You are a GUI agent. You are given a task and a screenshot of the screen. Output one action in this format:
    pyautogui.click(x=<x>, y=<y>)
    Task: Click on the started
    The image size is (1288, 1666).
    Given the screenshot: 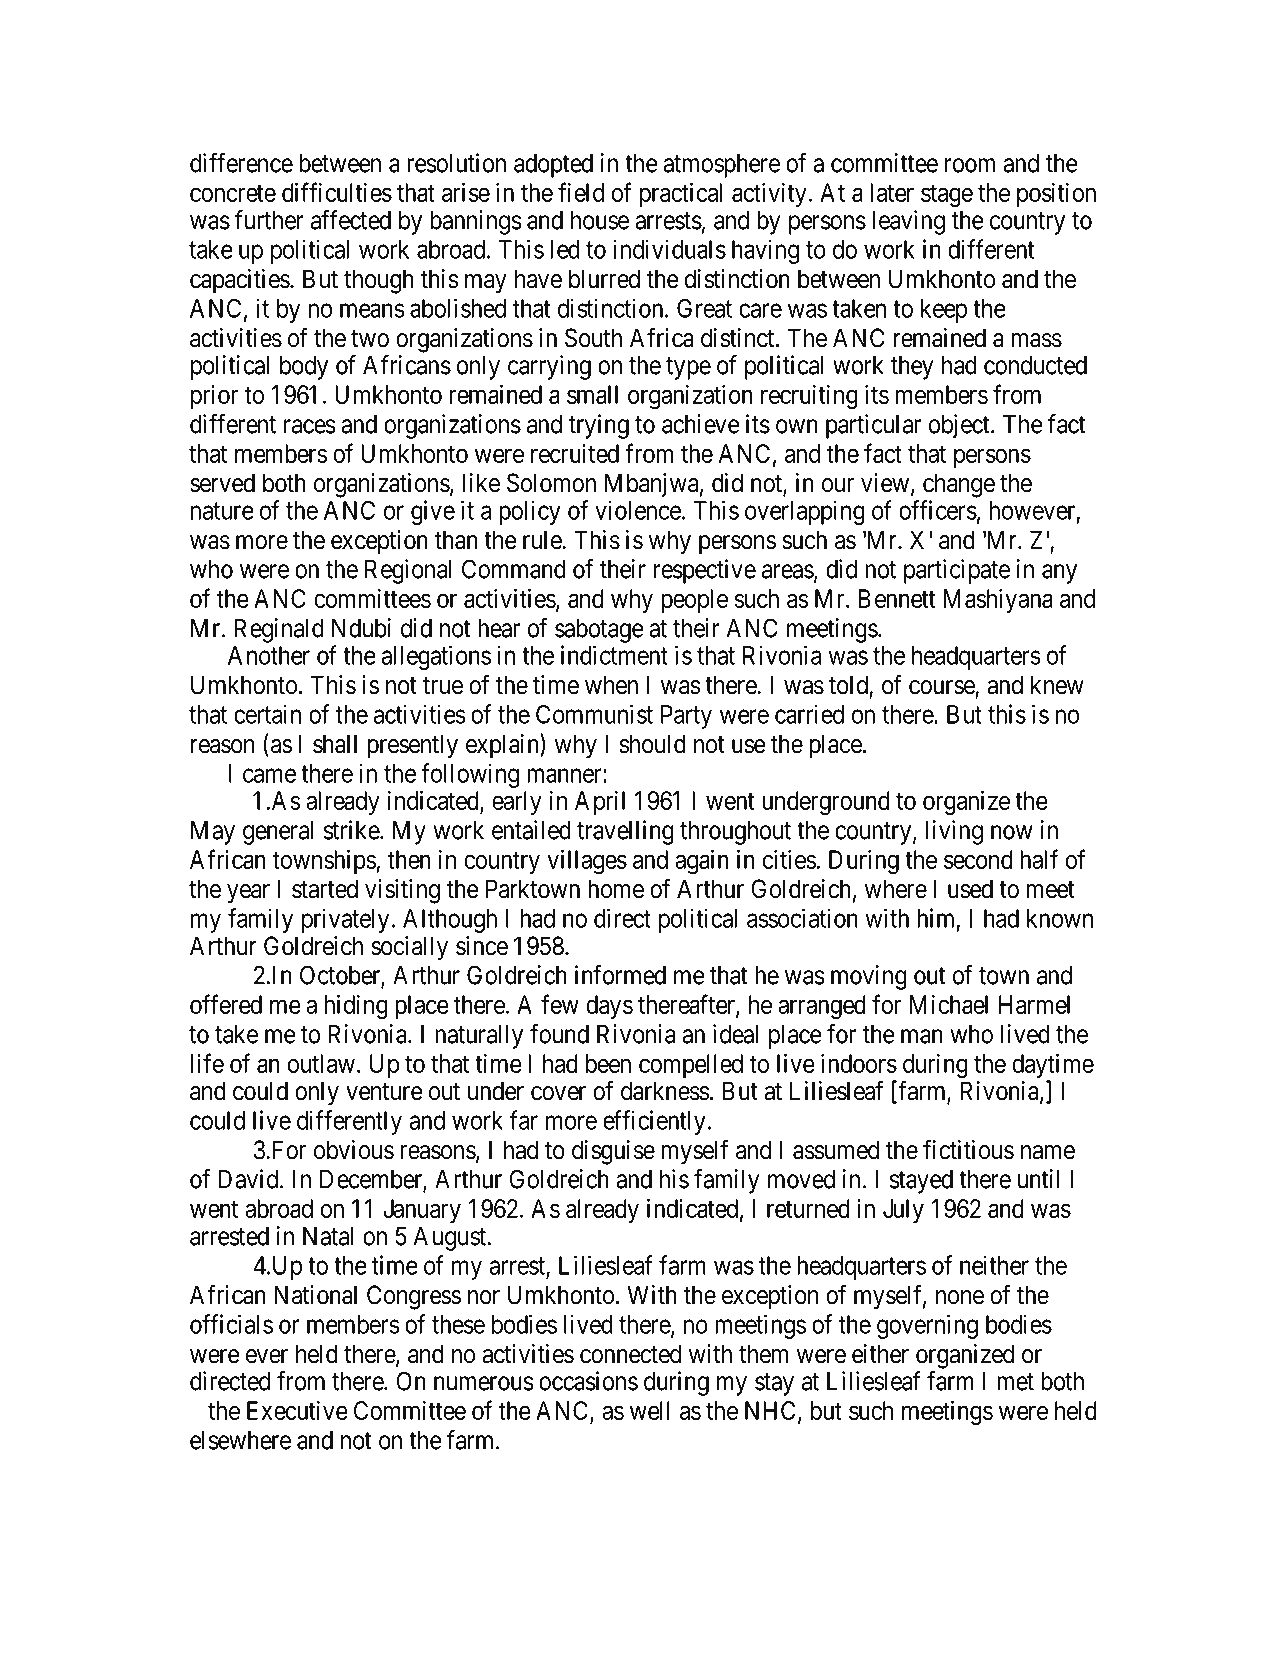 What is the action you would take?
    pyautogui.click(x=325, y=889)
